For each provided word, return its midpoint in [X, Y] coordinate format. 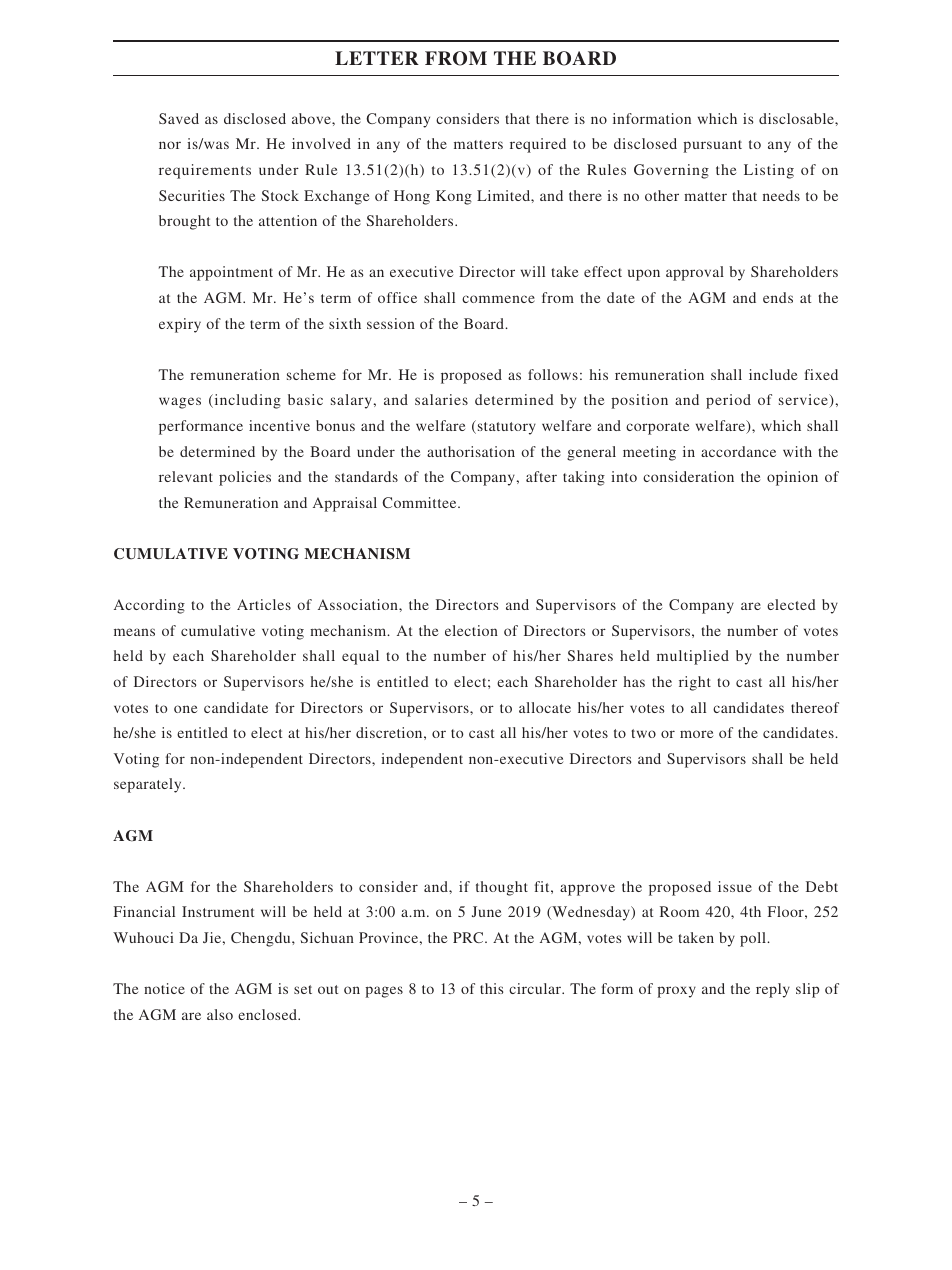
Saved [179, 118]
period [728, 401]
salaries [441, 399]
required [538, 145]
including [246, 401]
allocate [545, 707]
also [220, 1014]
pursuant [712, 146]
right [695, 683]
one [185, 709]
